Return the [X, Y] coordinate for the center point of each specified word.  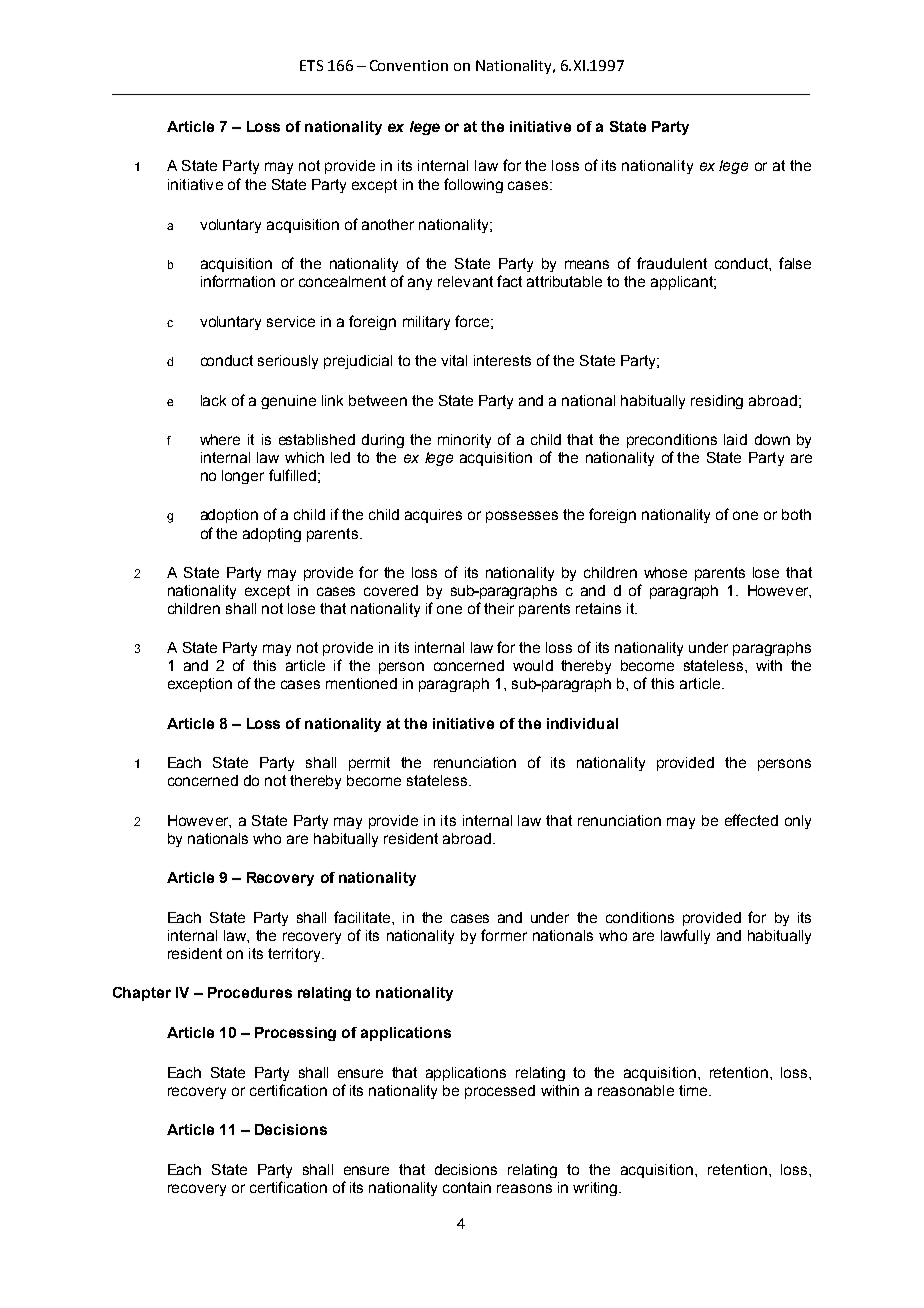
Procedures [250, 992]
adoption [229, 516]
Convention [409, 65]
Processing [295, 1034]
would [533, 665]
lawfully [685, 936]
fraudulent [672, 263]
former [504, 935]
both [796, 514]
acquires [433, 516]
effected [751, 820]
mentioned [361, 683]
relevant [465, 281]
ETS [311, 65]
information [238, 281]
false [795, 263]
